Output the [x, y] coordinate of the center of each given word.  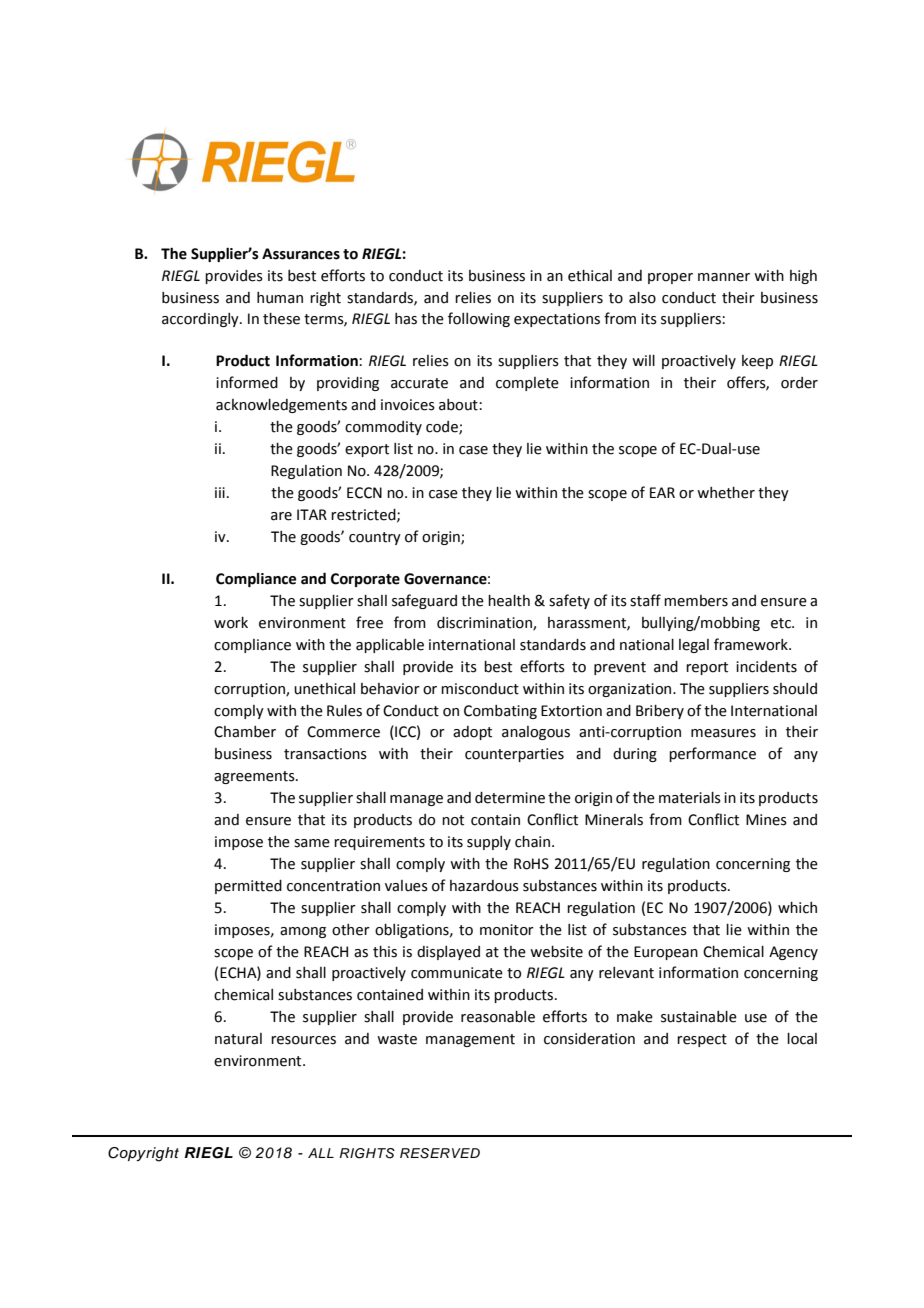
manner [724, 277]
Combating [500, 712]
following [479, 319]
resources [303, 1040]
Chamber [245, 732]
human [280, 298]
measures [723, 733]
